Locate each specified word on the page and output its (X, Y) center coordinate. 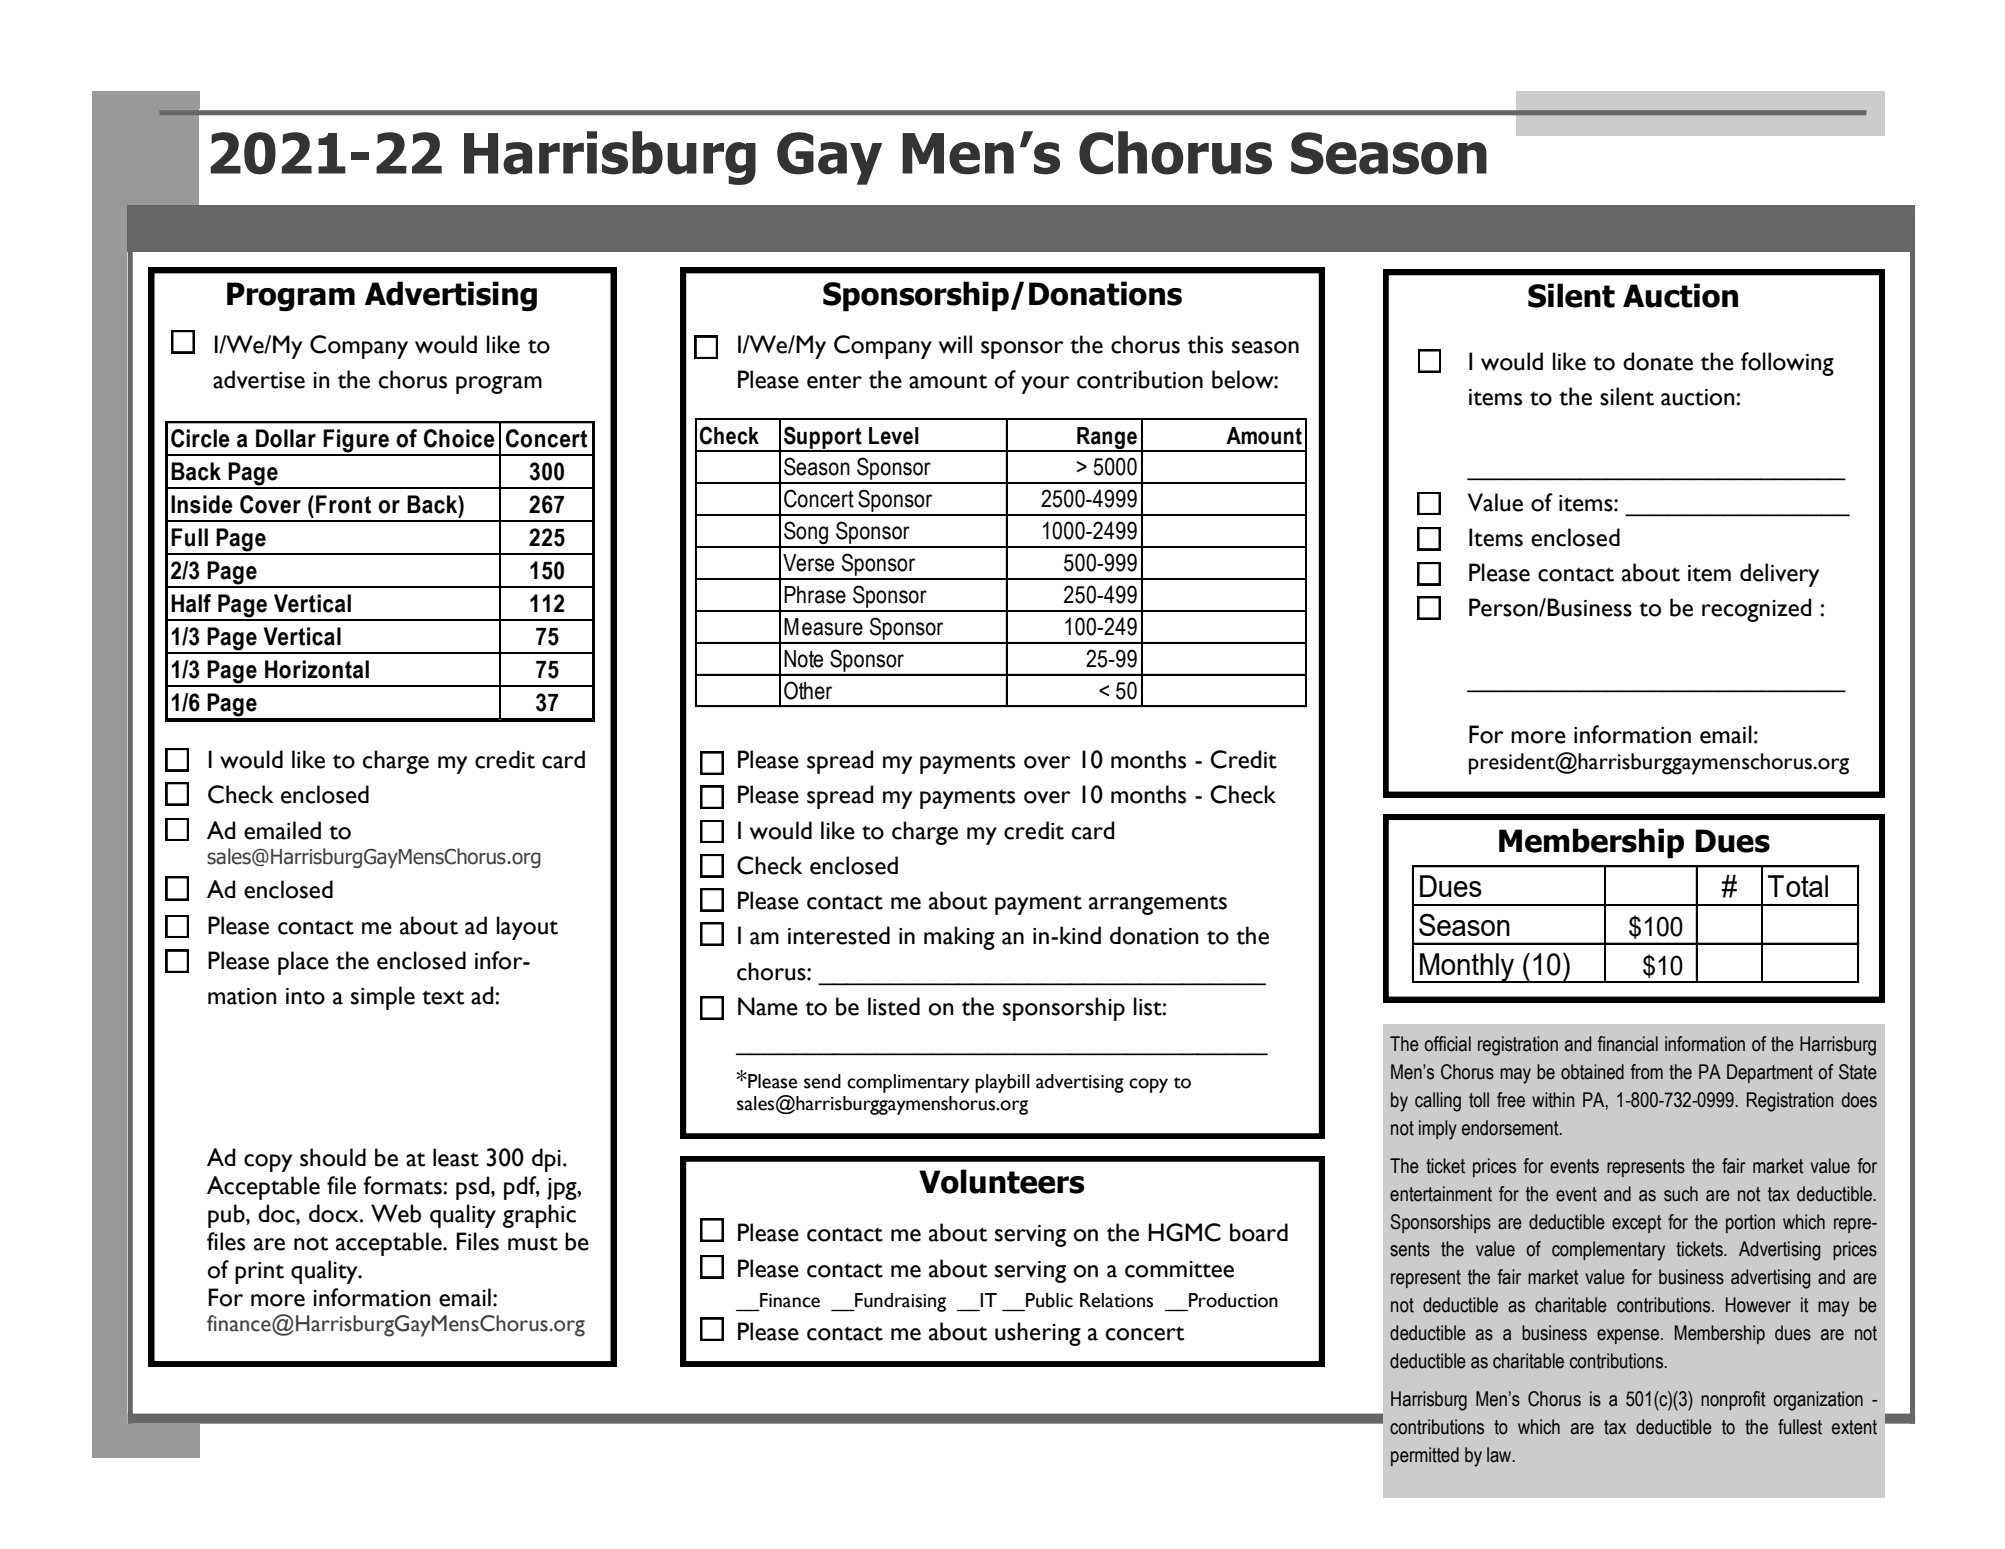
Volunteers (1002, 1181)
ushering (1038, 1334)
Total (1798, 886)
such (1681, 1194)
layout (527, 928)
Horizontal (317, 669)
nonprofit (1733, 1400)
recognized (1757, 610)
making (959, 938)
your (1045, 385)
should (333, 1157)
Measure (823, 627)
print (259, 1273)
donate (1658, 361)
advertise (259, 379)
